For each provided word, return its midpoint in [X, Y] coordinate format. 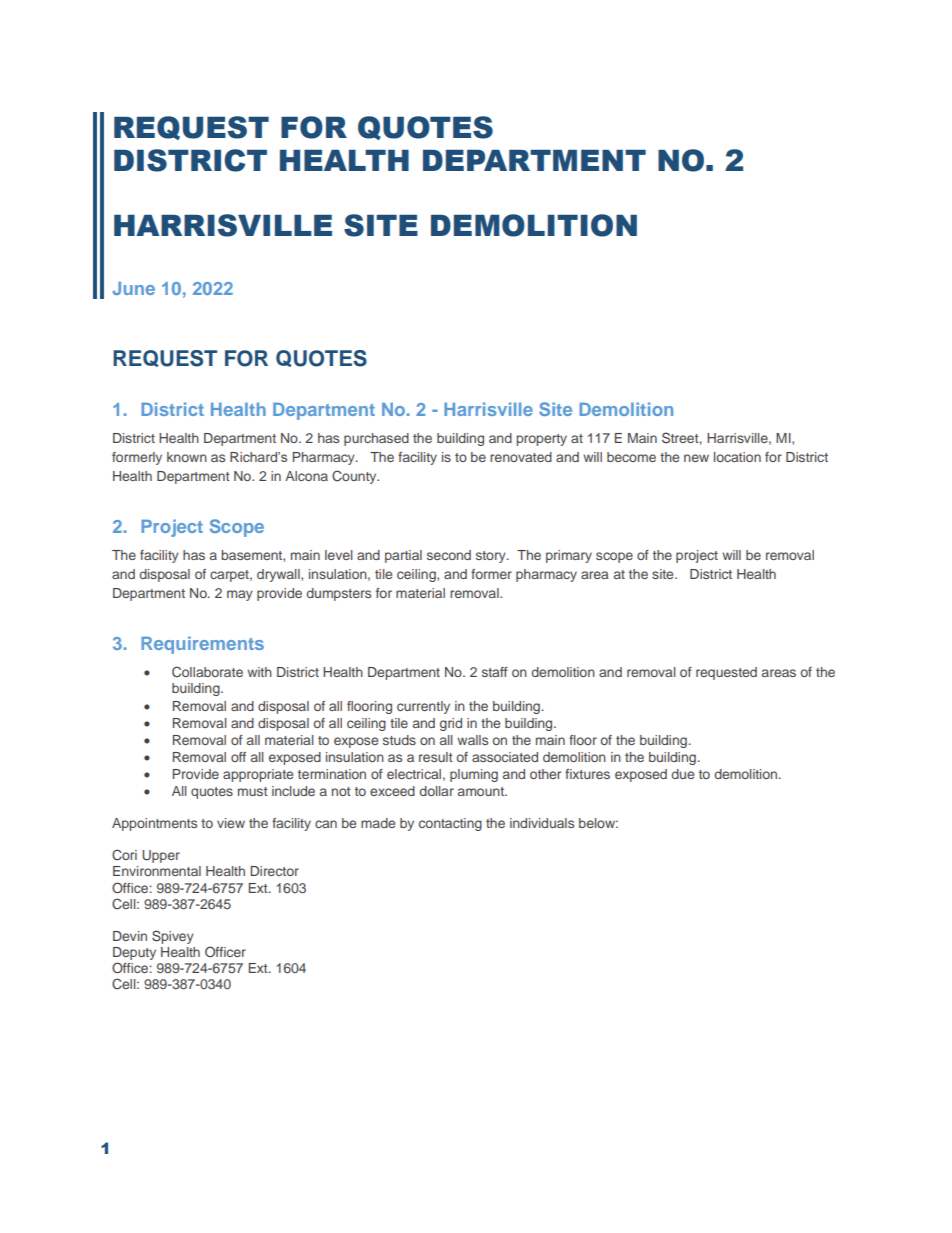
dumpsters [339, 594]
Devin [130, 936]
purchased [376, 439]
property [541, 440]
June [134, 288]
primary [569, 556]
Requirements [202, 645]
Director [274, 871]
